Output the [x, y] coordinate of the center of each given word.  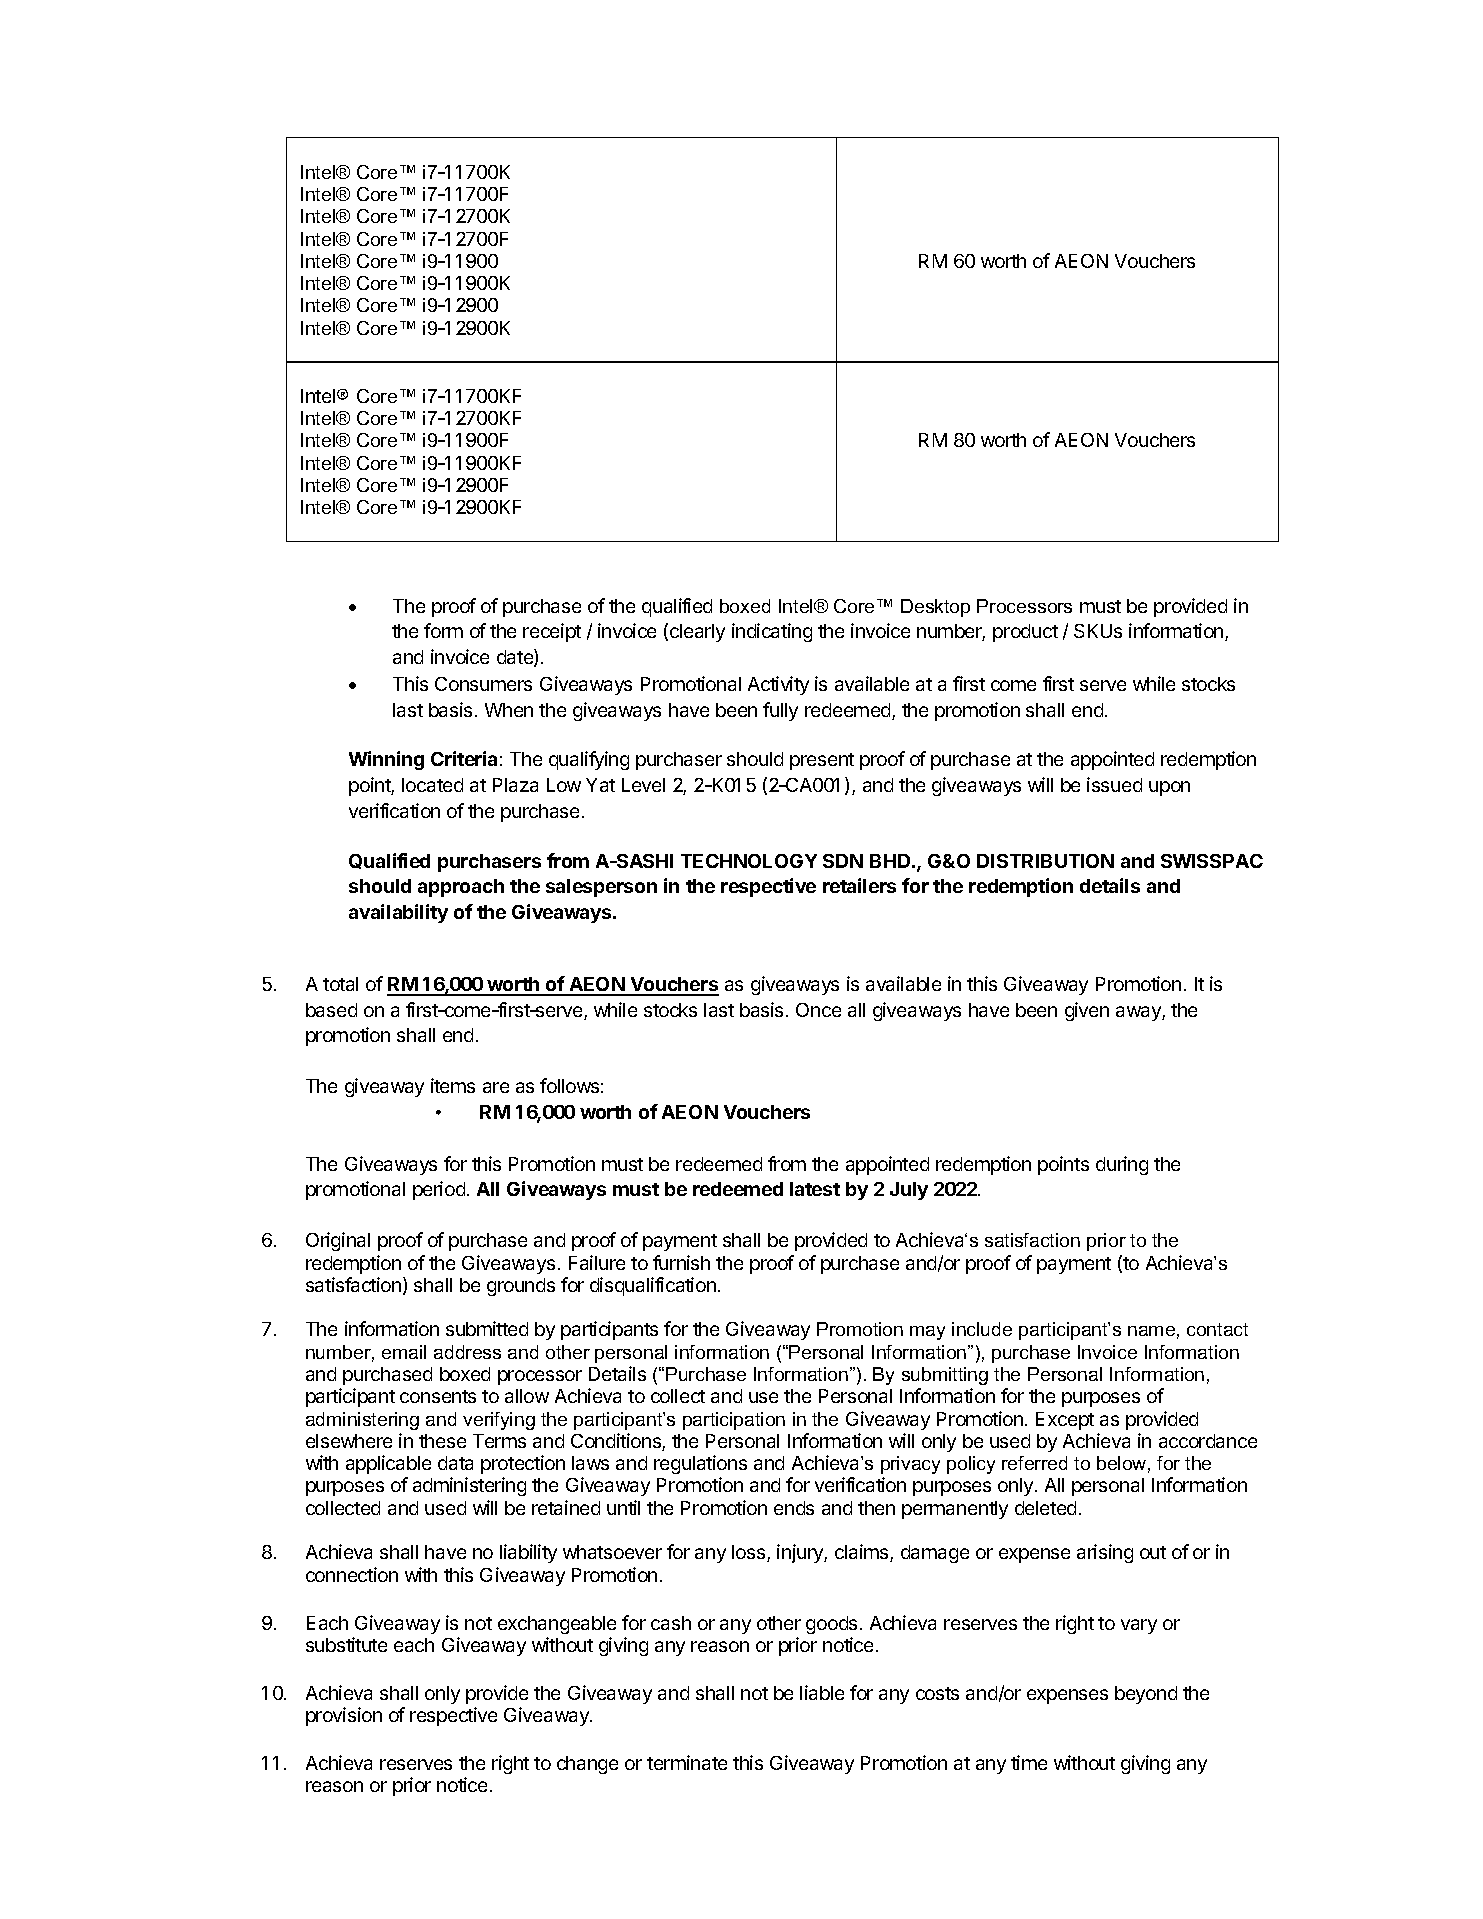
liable [822, 1692]
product [1025, 633]
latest [815, 1189]
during [1122, 1165]
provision [344, 1716]
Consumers [483, 684]
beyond [1146, 1695]
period [439, 1190]
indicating [772, 632]
